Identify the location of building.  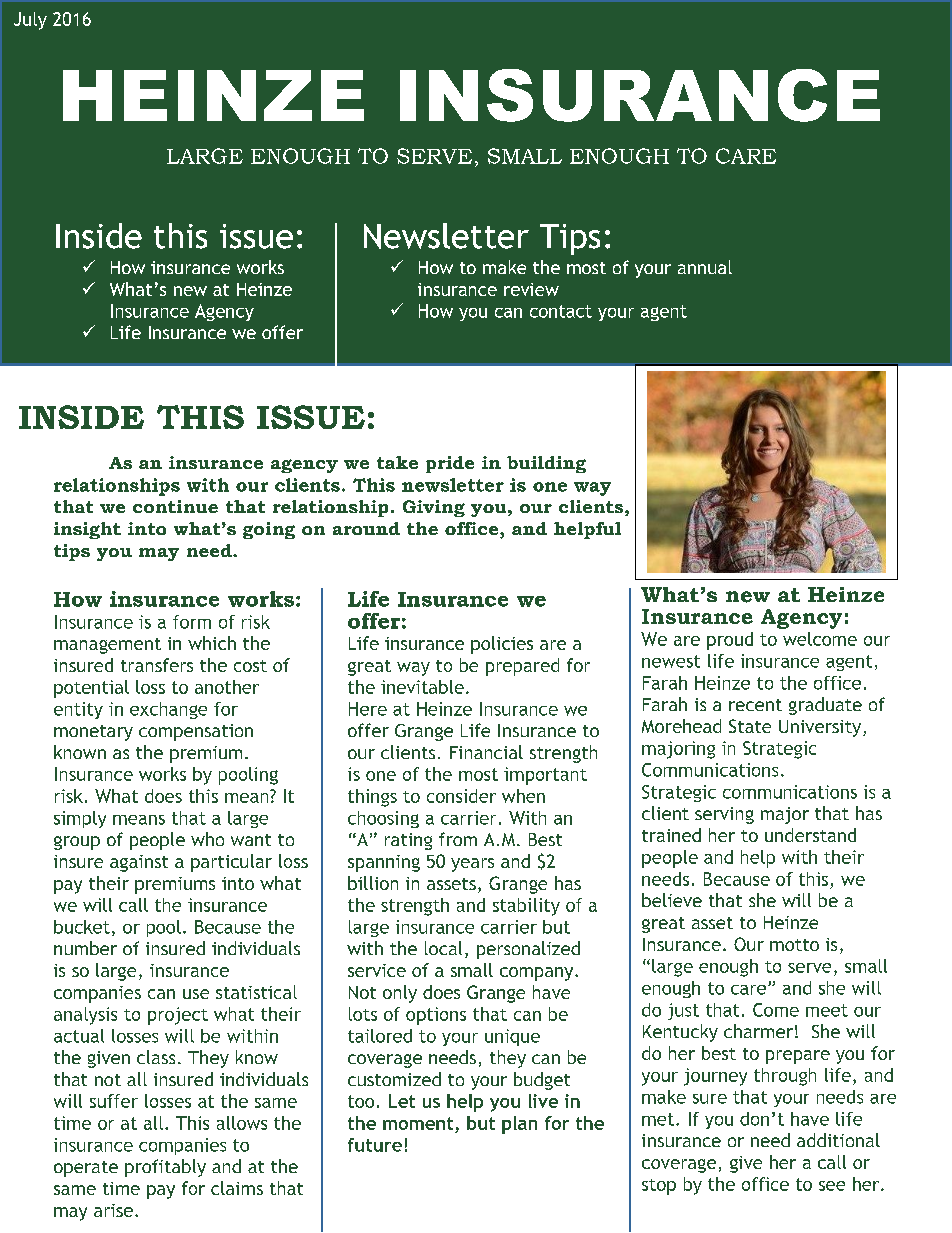
(546, 464).
